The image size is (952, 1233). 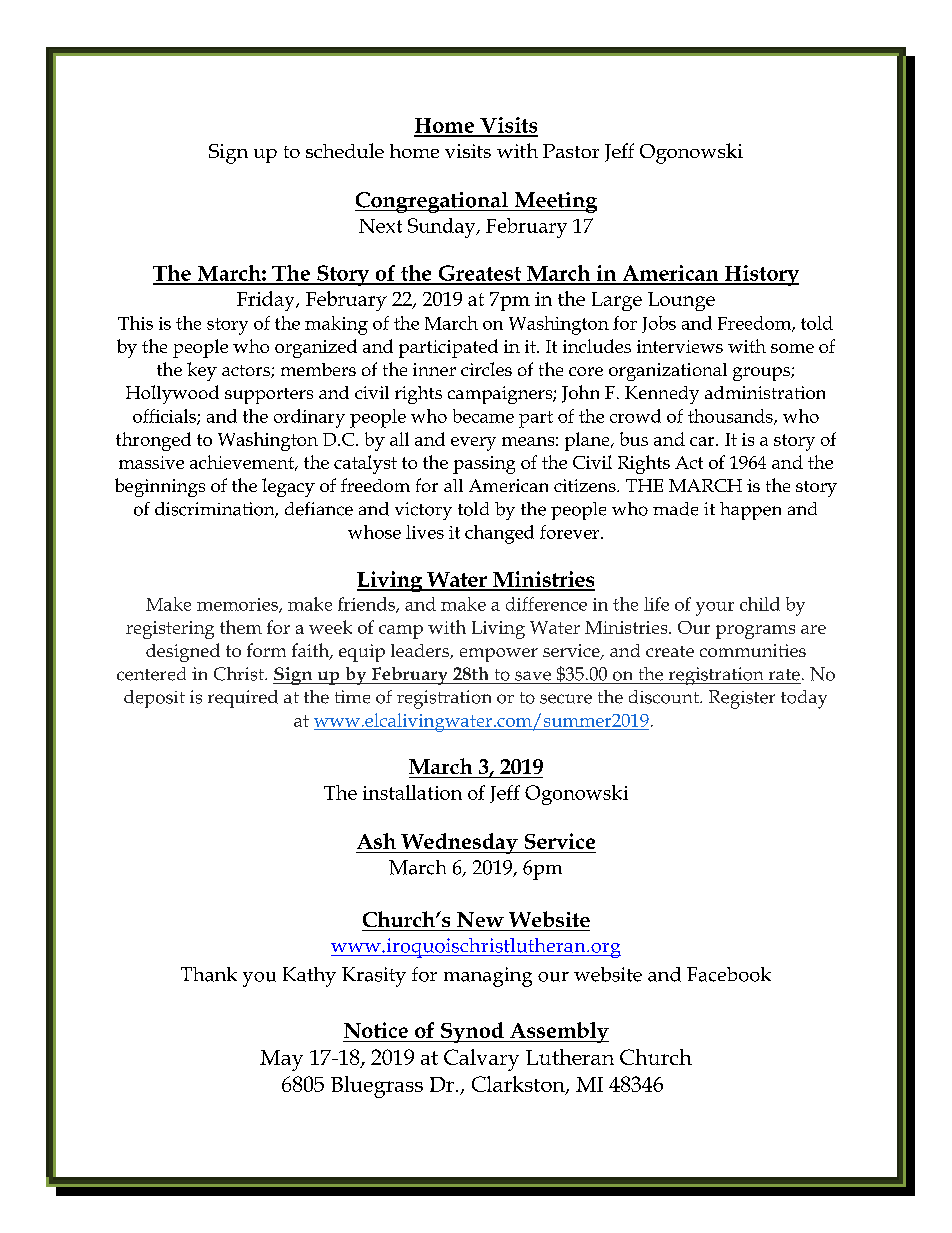 What do you see at coordinates (151, 462) in the screenshot?
I see `massive` at bounding box center [151, 462].
